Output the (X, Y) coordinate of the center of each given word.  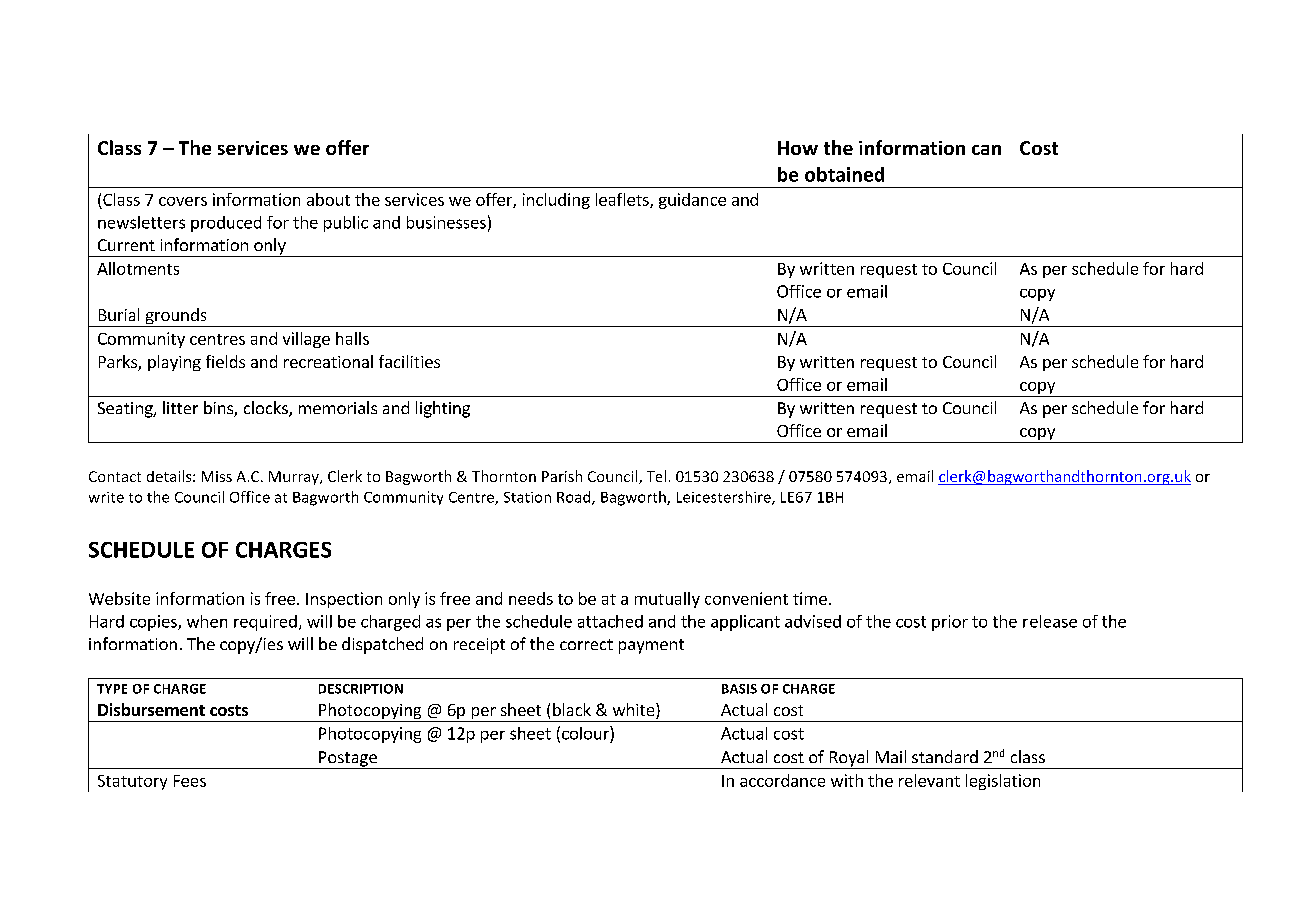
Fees (190, 781)
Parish (562, 476)
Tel (656, 476)
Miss (217, 476)
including (556, 201)
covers (183, 201)
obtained (844, 174)
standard (945, 756)
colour (586, 733)
